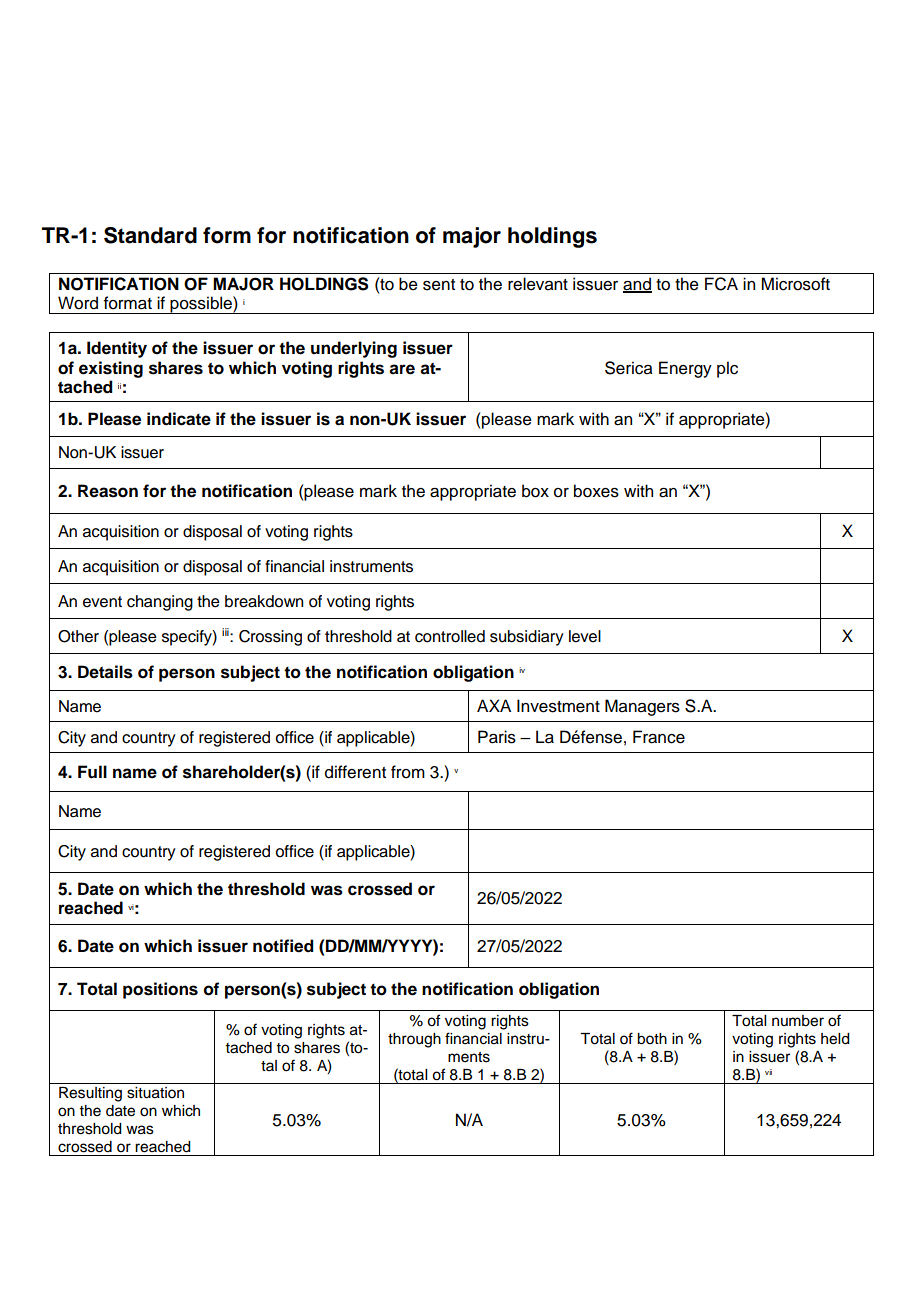 Image resolution: width=924 pixels, height=1307 pixels. Describe the element at coordinates (659, 737) in the screenshot. I see `France` at that location.
